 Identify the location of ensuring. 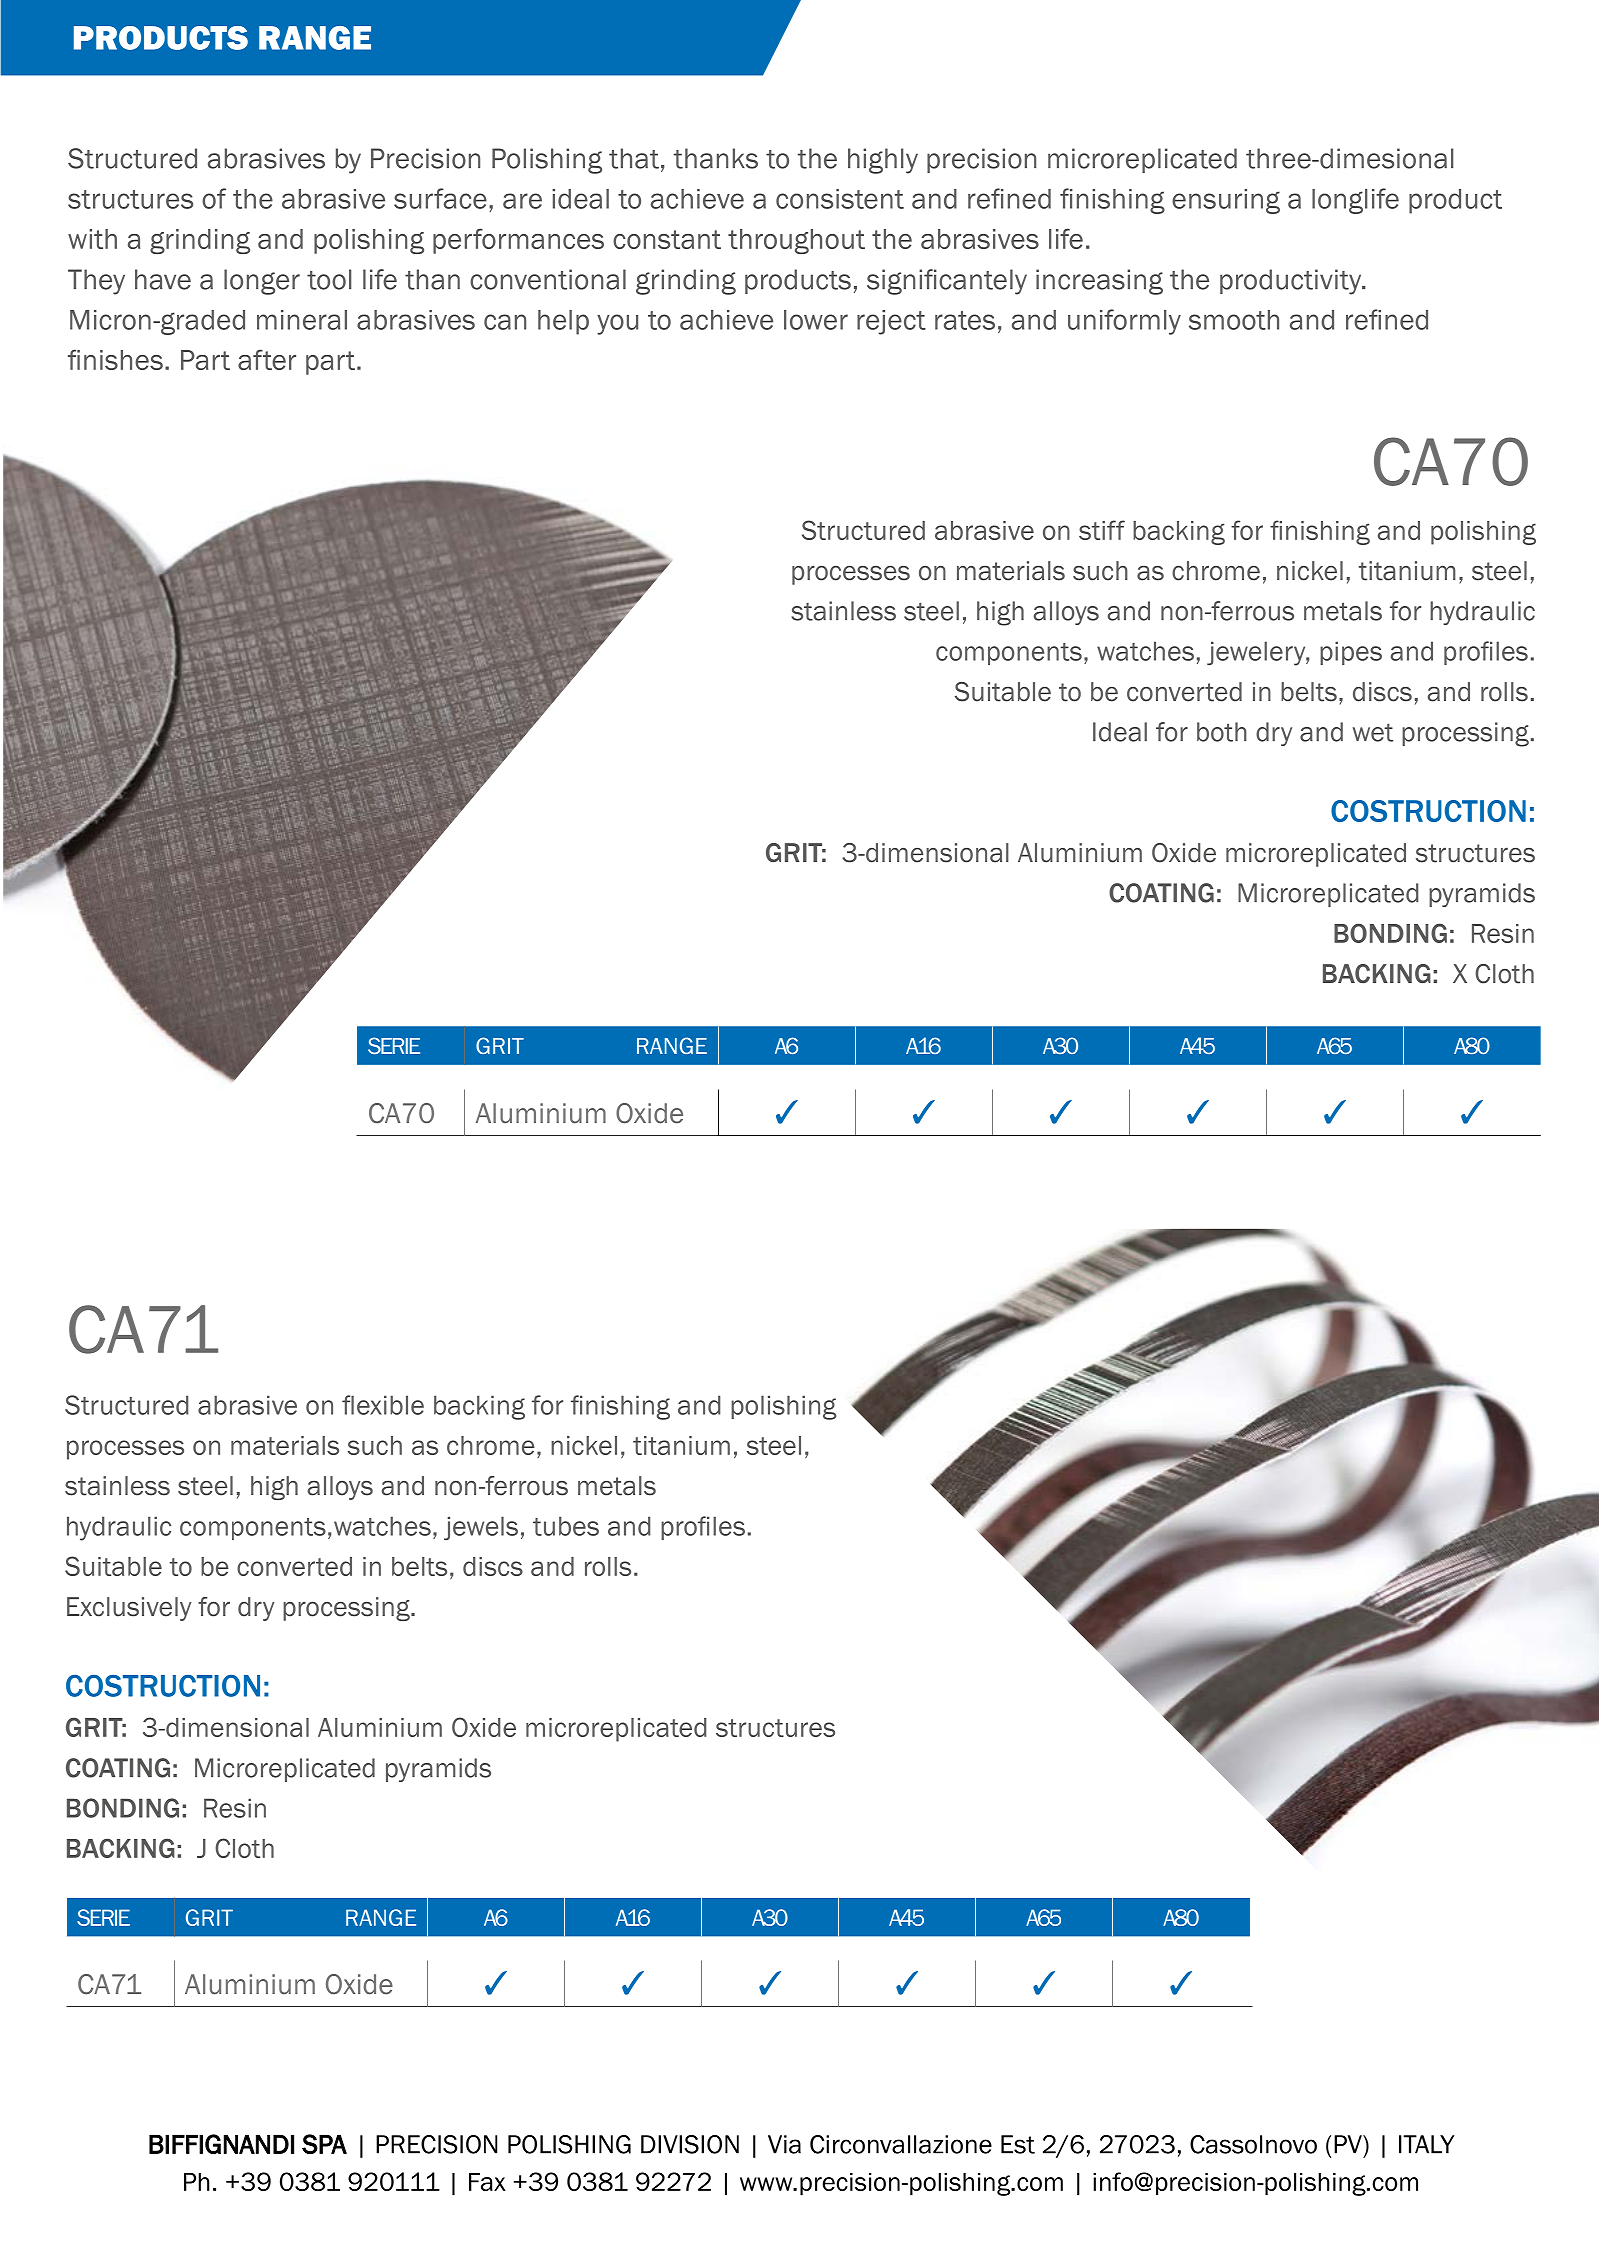
(1226, 201).
